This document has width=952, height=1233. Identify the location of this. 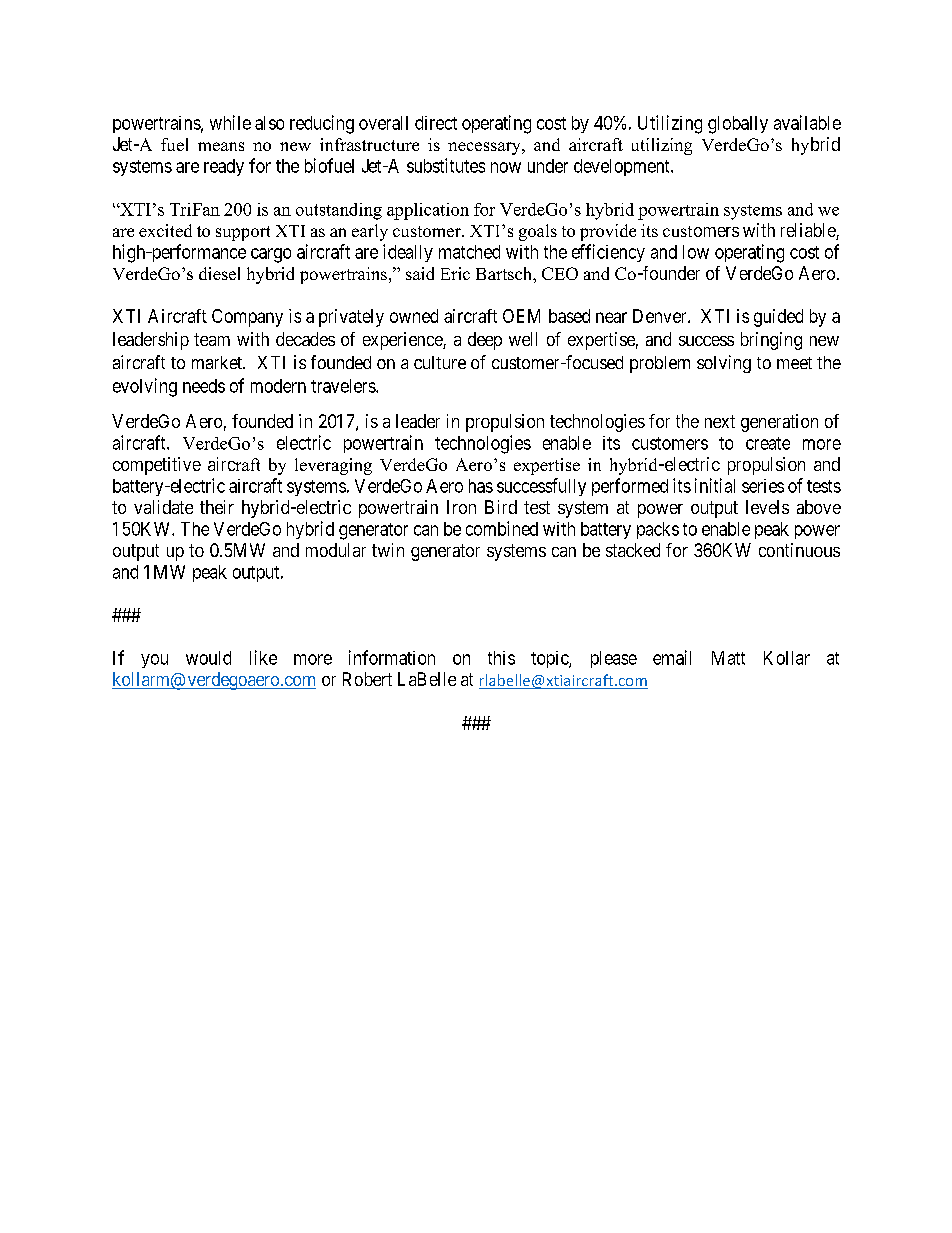
(501, 658).
